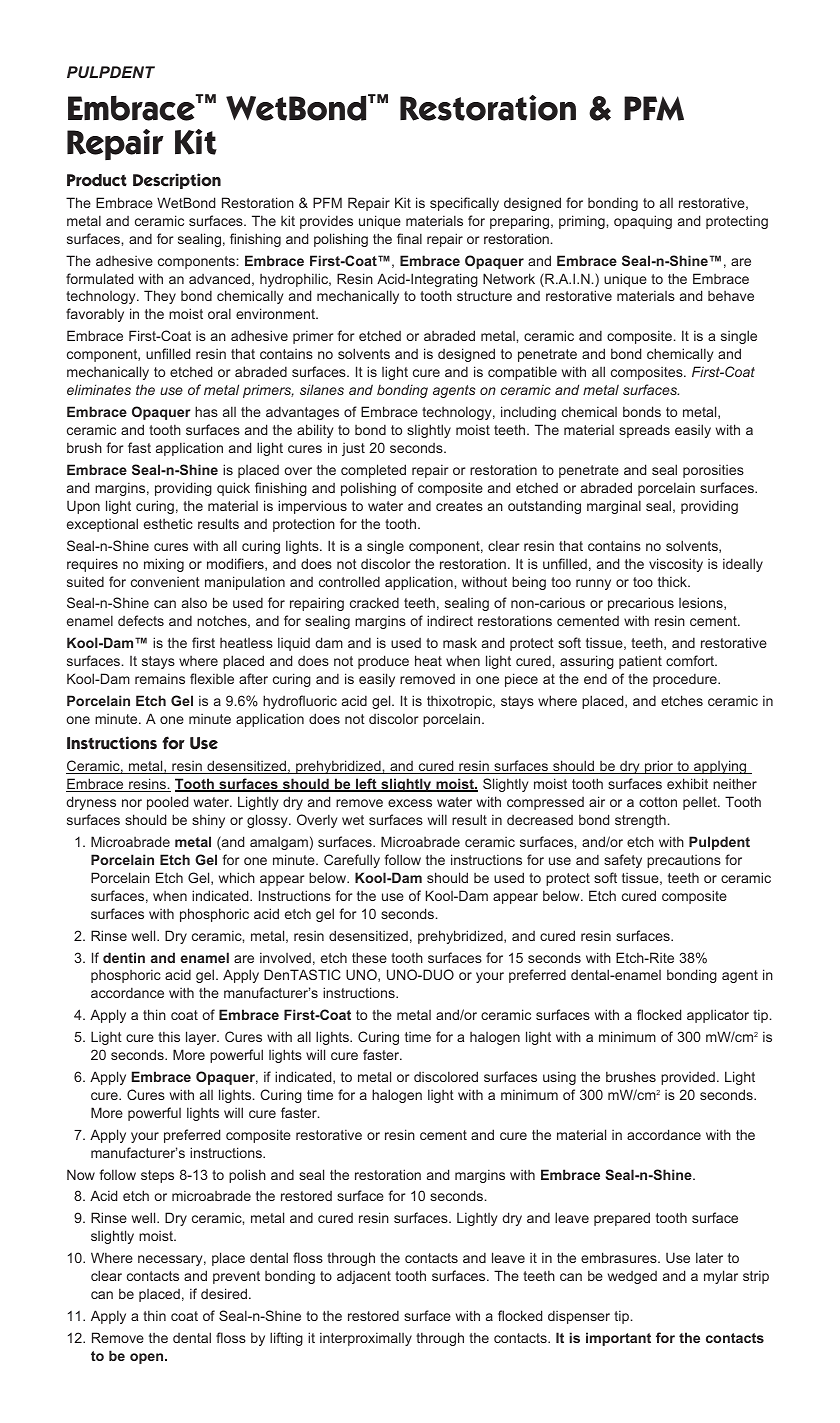 Image resolution: width=840 pixels, height=1423 pixels. I want to click on prior, so click(659, 767).
